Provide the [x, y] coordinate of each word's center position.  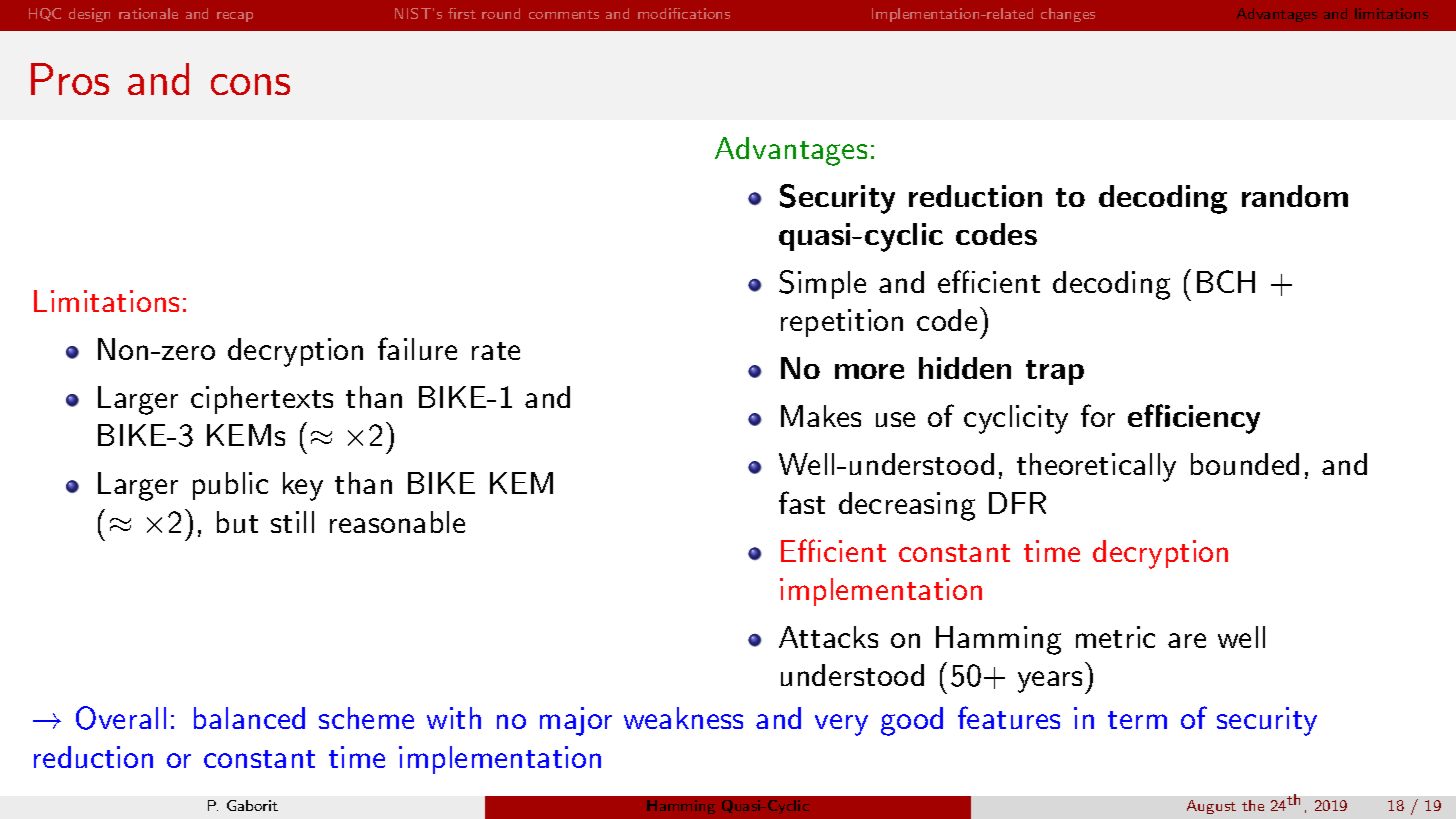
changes [1068, 15]
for [1098, 415]
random [1295, 196]
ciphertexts [262, 400]
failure [417, 348]
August [1211, 807]
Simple [822, 284]
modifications [684, 13]
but [237, 522]
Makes [821, 416]
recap [235, 17]
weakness [683, 718]
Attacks [828, 637]
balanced [249, 718]
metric [1115, 637]
